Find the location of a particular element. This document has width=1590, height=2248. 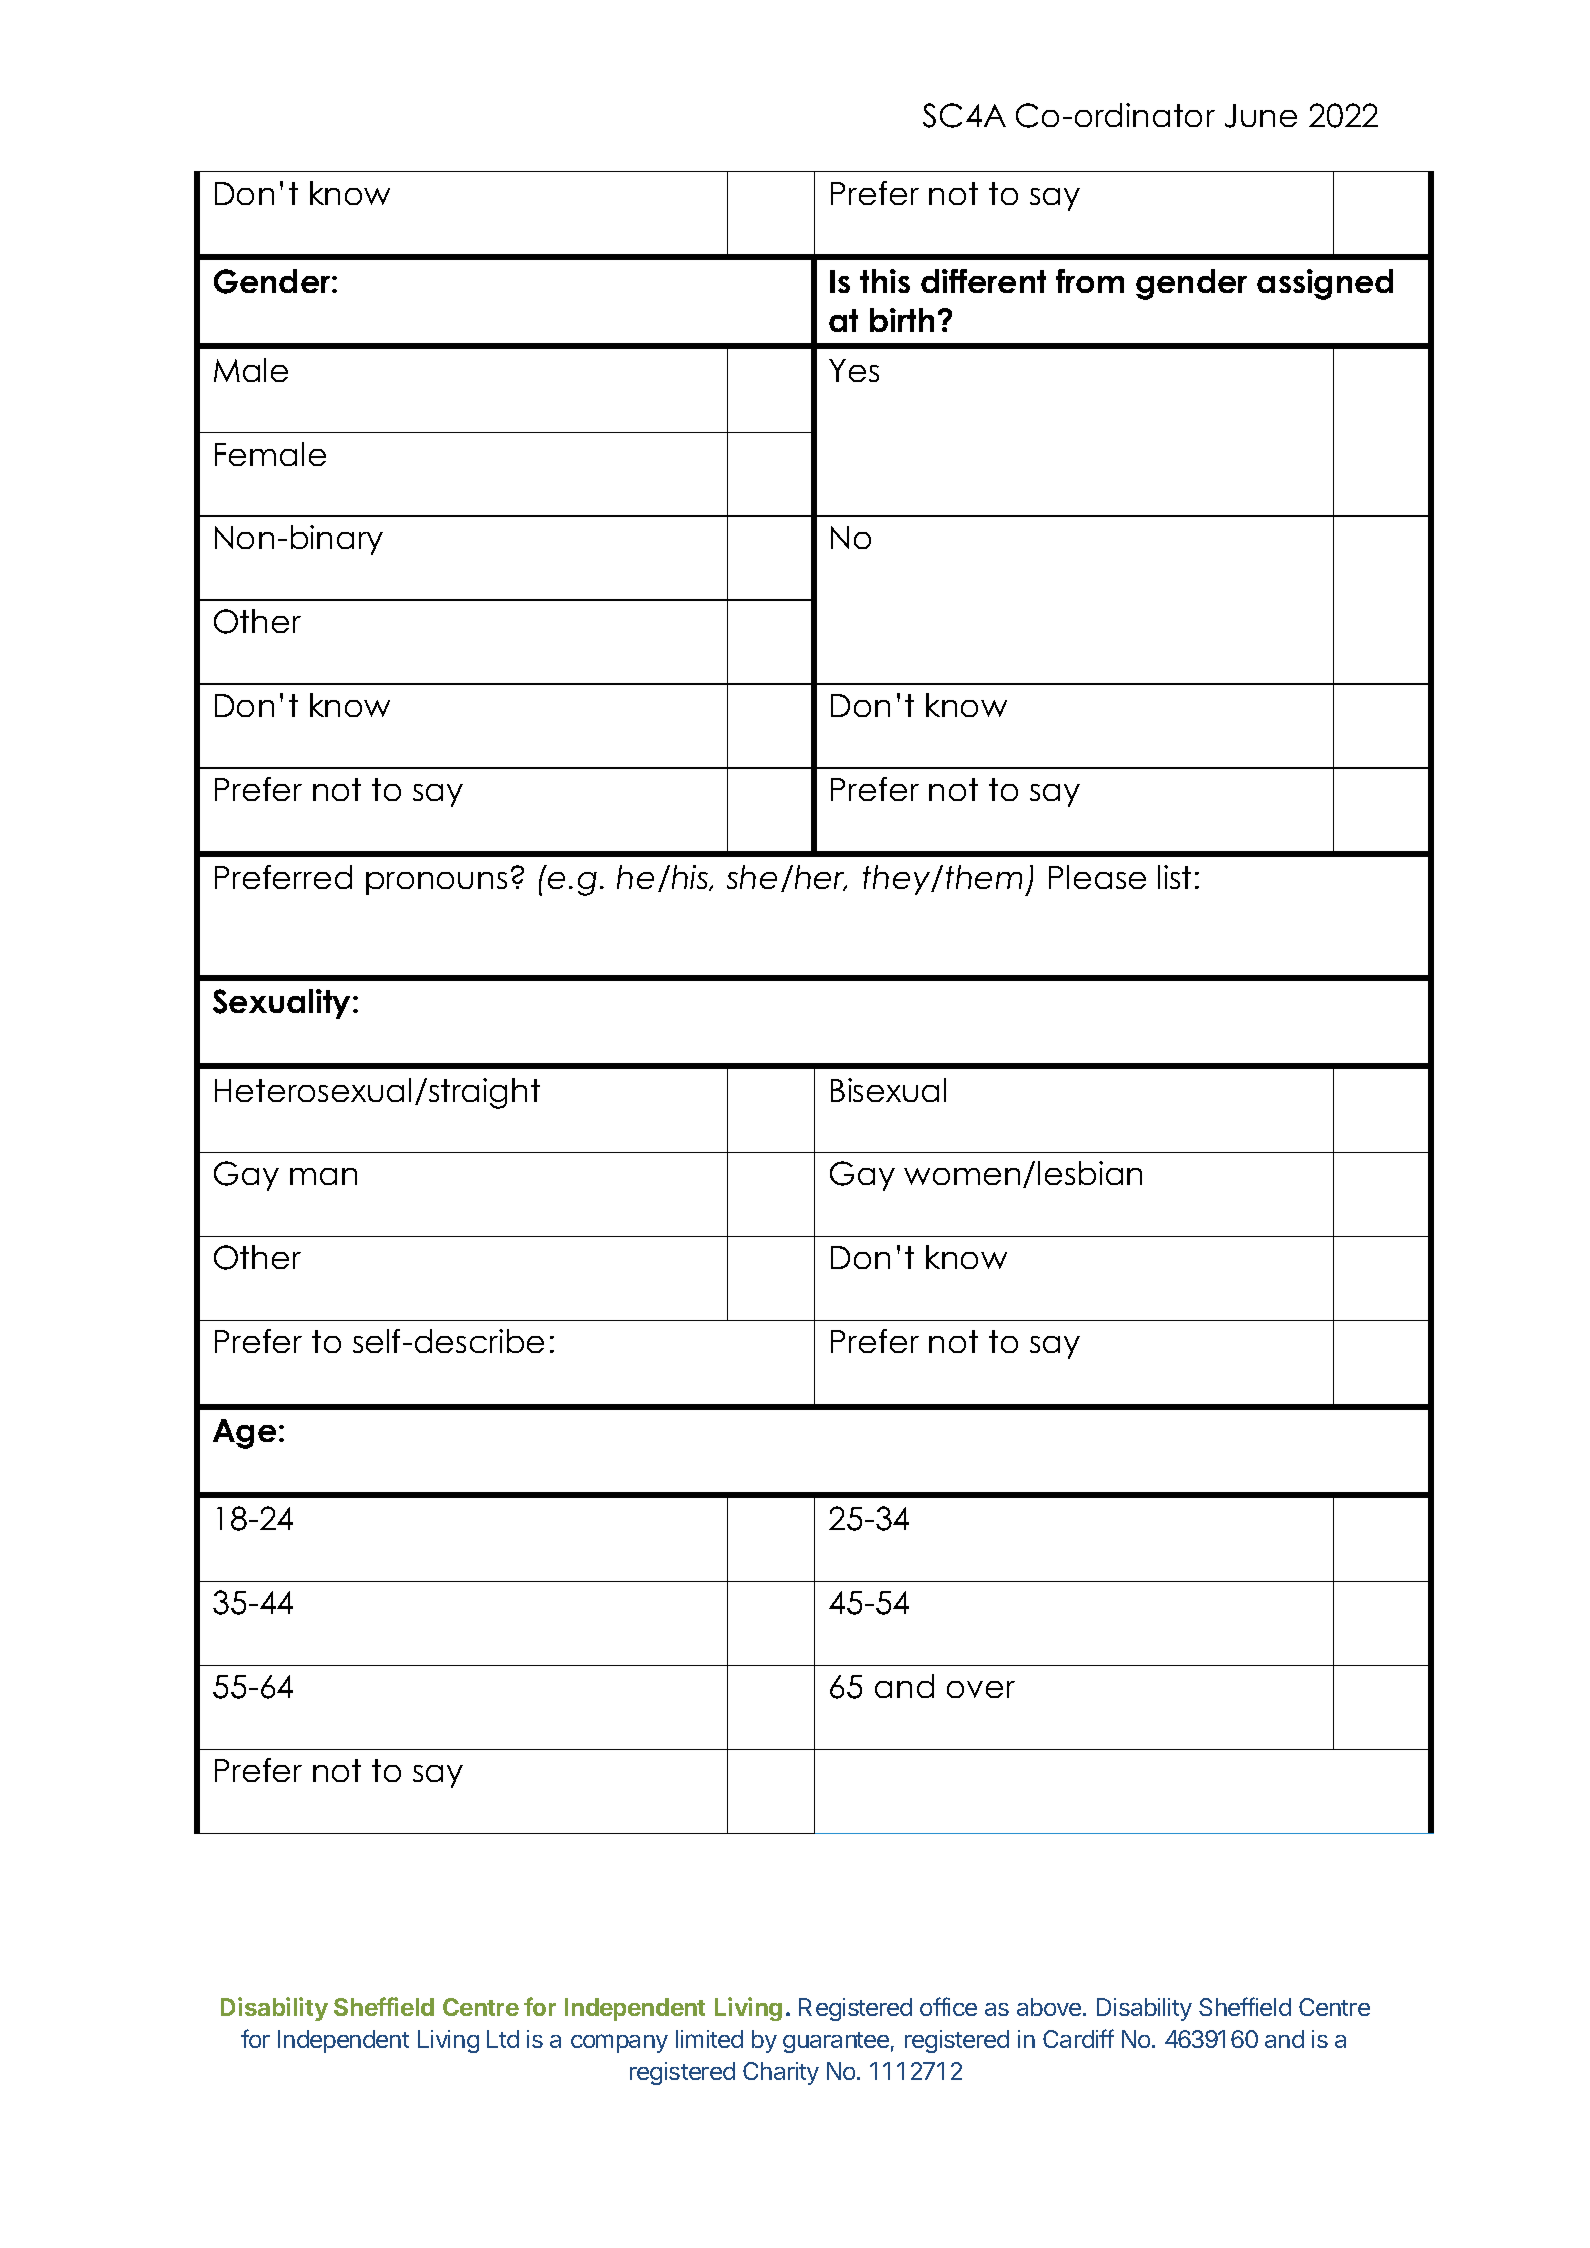

Please is located at coordinates (1097, 877).
